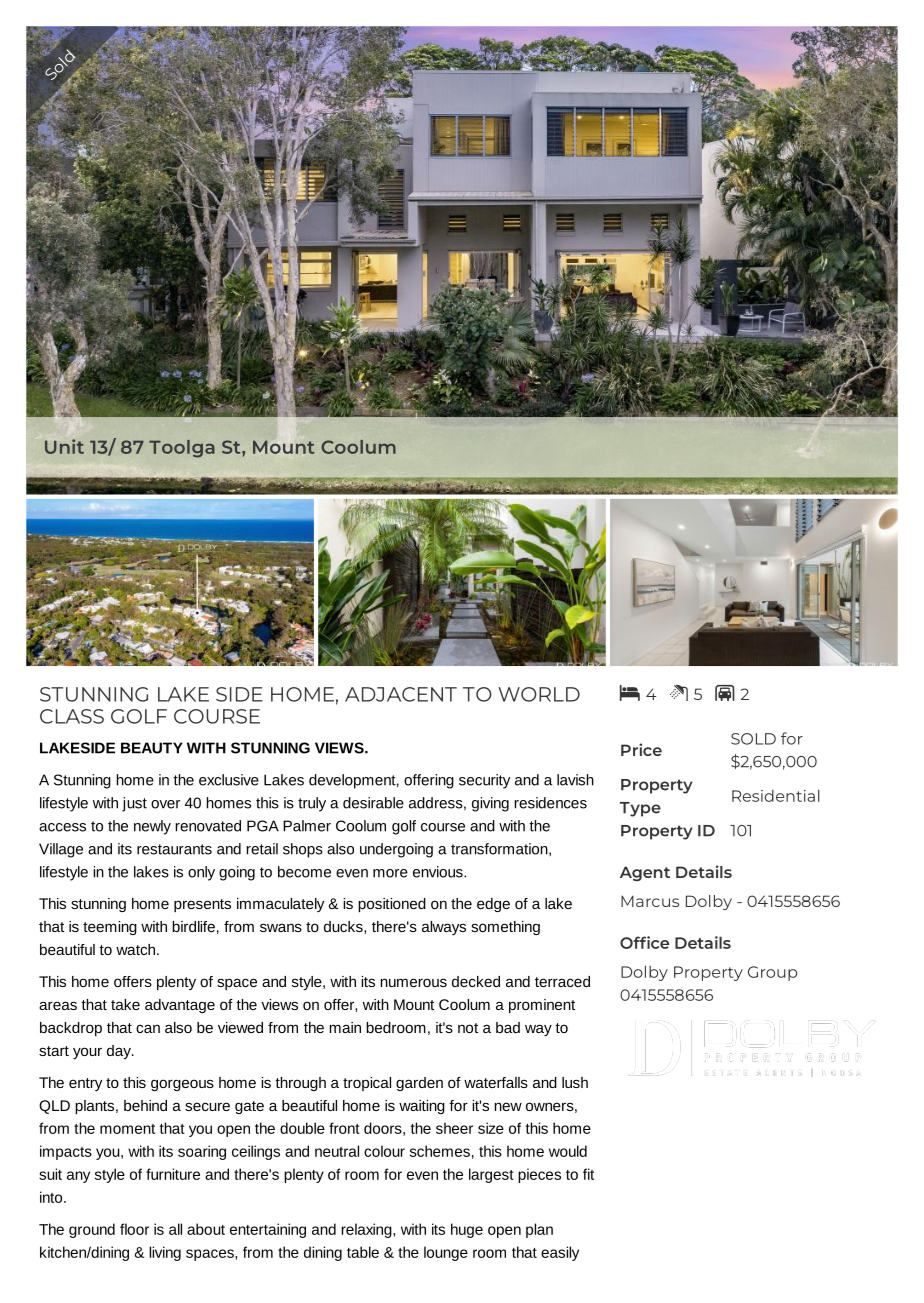 The image size is (924, 1303). I want to click on Agent, so click(645, 873).
